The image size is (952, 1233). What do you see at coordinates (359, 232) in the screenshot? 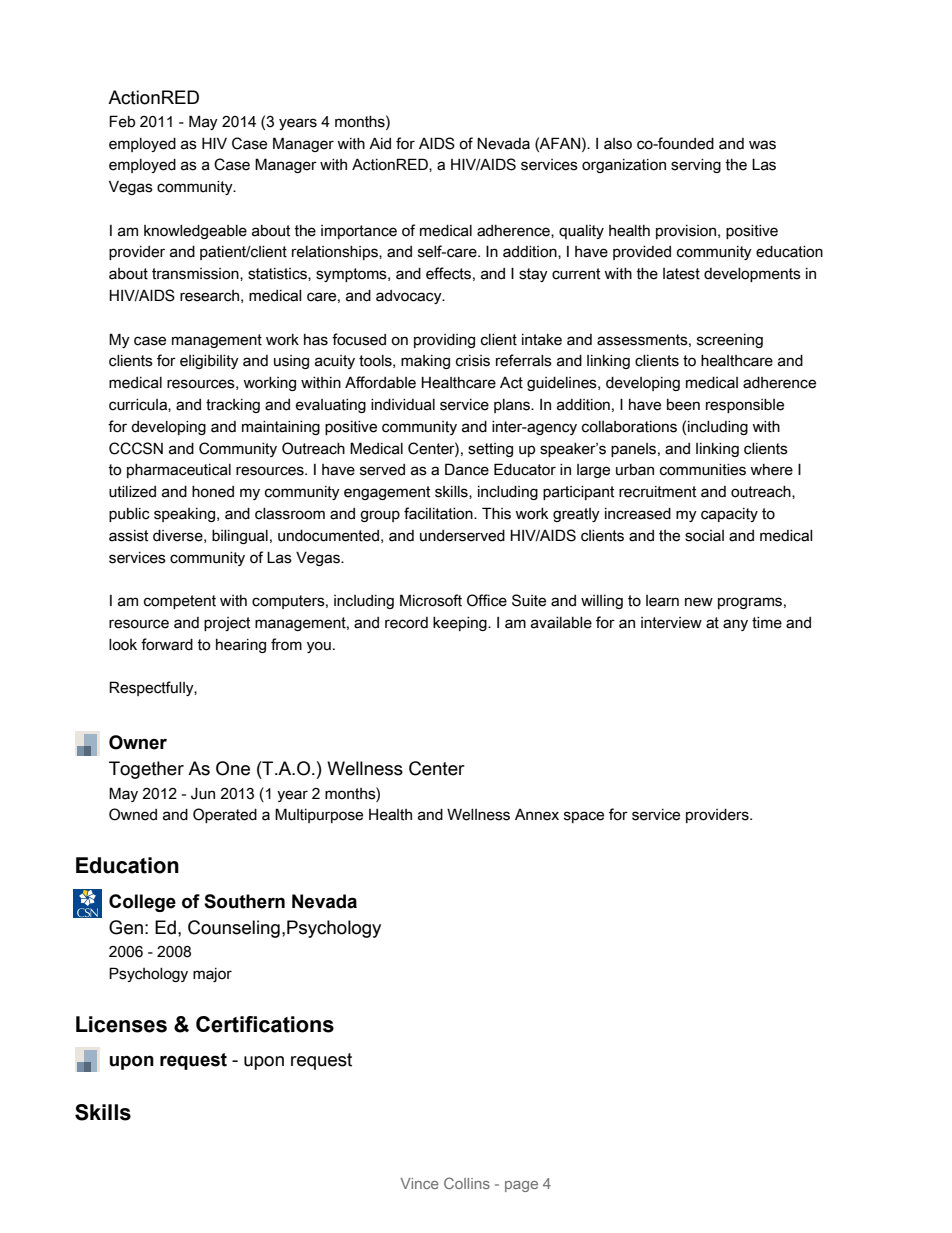
I see `importance` at bounding box center [359, 232].
